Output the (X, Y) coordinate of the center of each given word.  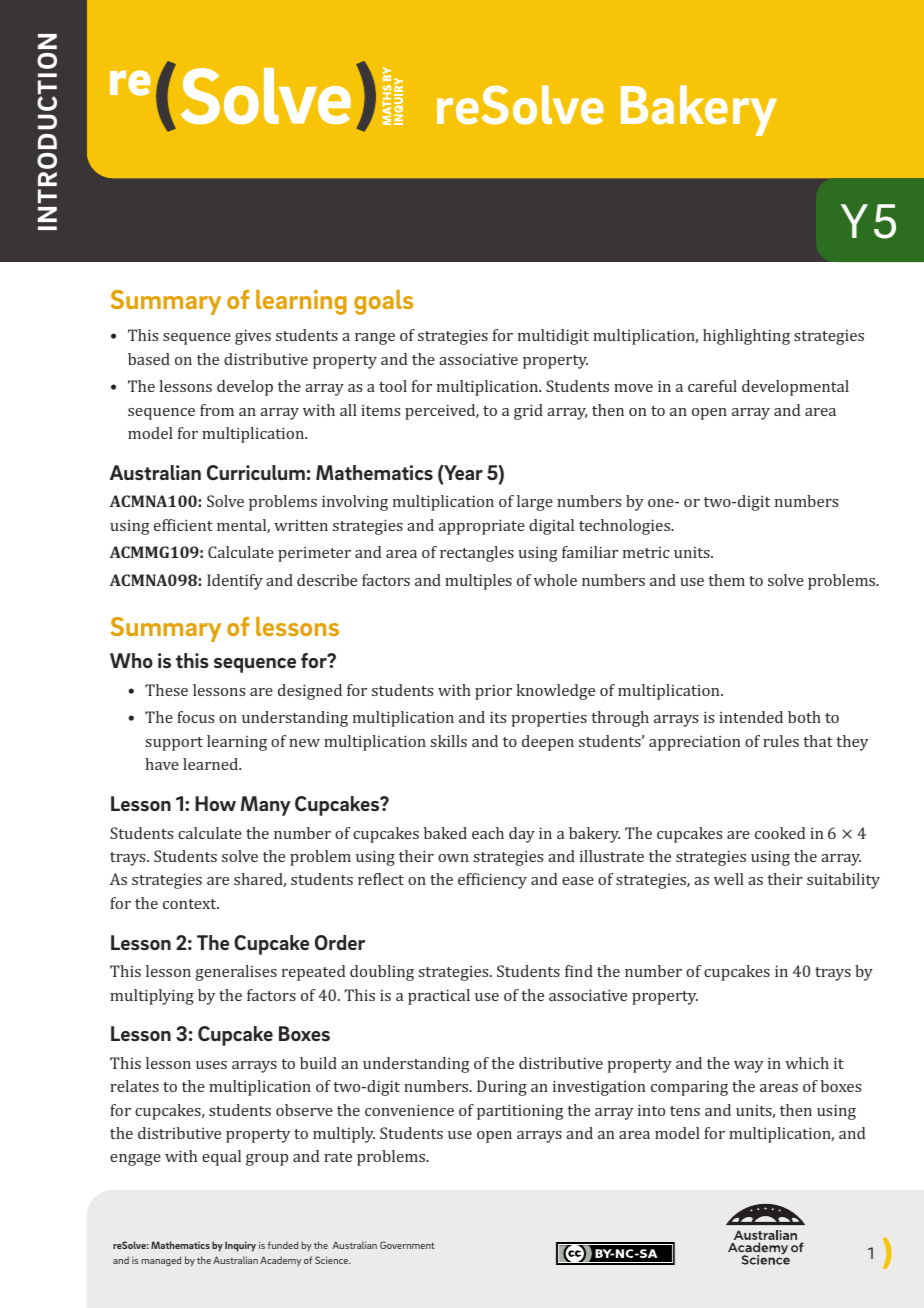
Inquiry (240, 1246)
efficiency (492, 881)
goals (383, 302)
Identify (235, 582)
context (191, 904)
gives (253, 337)
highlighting (746, 337)
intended (751, 717)
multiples (478, 582)
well (729, 879)
